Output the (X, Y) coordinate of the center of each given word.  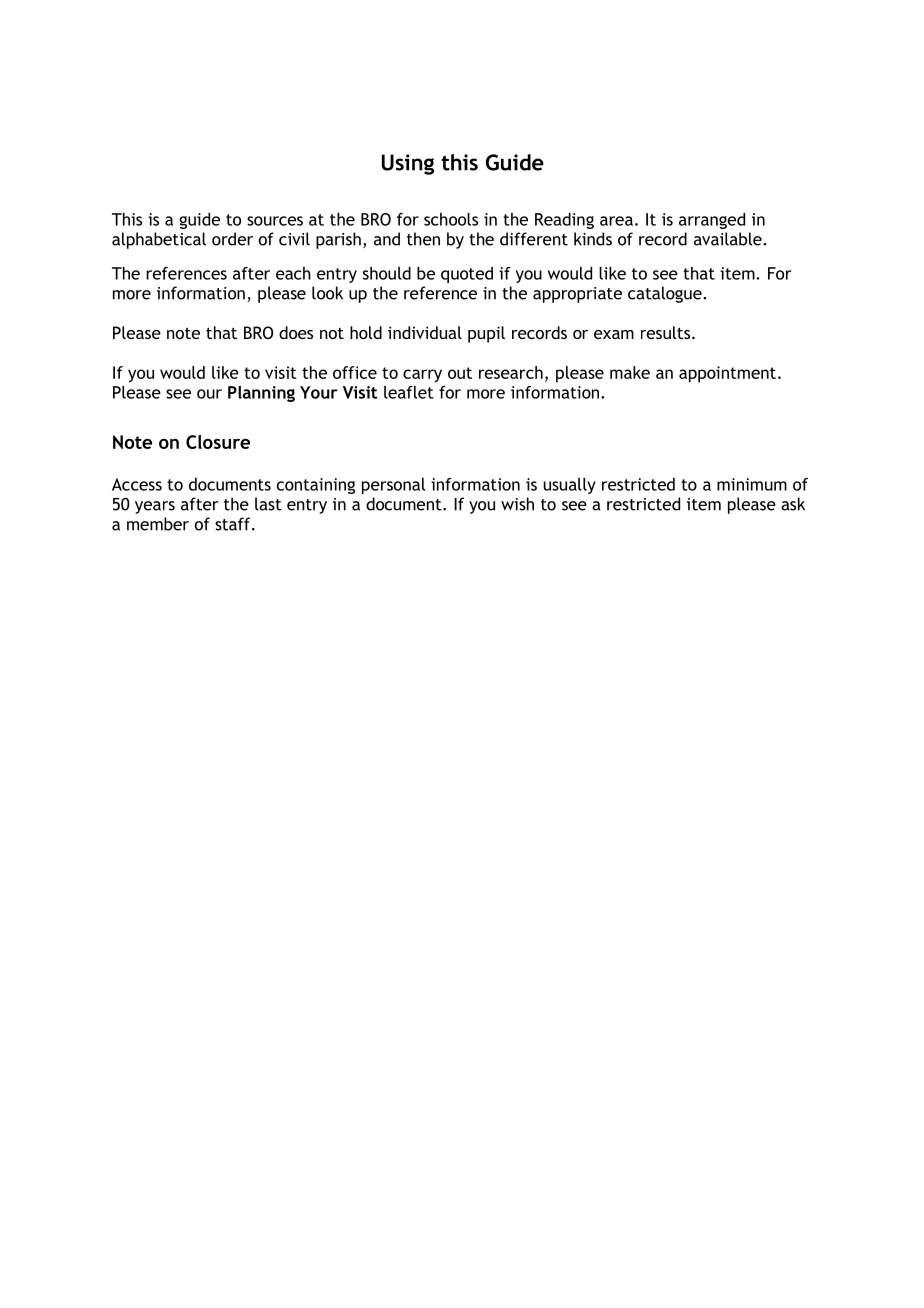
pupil (486, 334)
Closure (218, 442)
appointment (727, 374)
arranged (712, 221)
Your (318, 392)
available (729, 239)
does (296, 332)
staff (234, 524)
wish (517, 504)
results (667, 332)
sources (275, 221)
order (232, 239)
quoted (467, 275)
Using (408, 164)
